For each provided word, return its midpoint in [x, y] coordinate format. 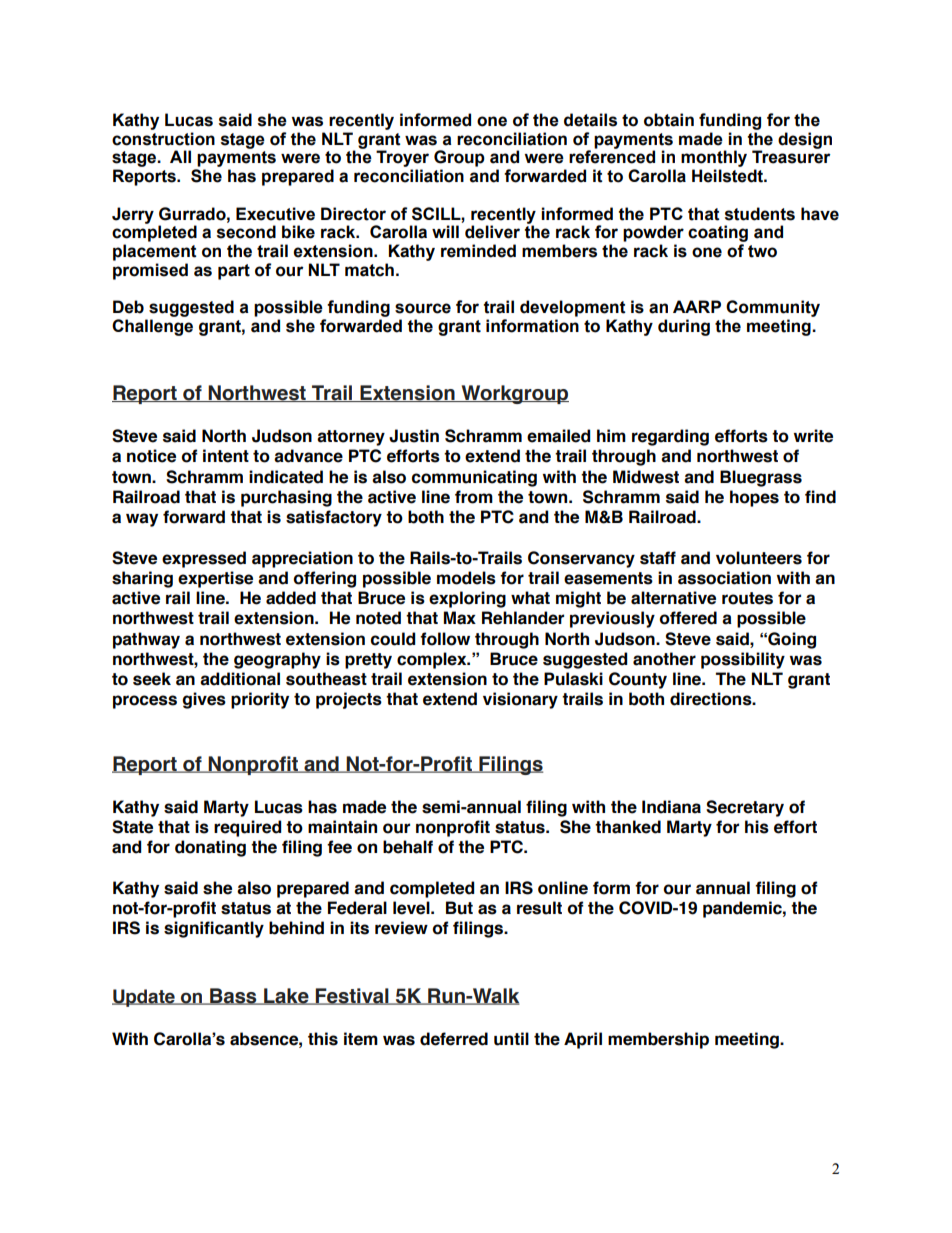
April [583, 1040]
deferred [454, 1039]
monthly [714, 160]
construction [163, 139]
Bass [233, 996]
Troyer [402, 160]
